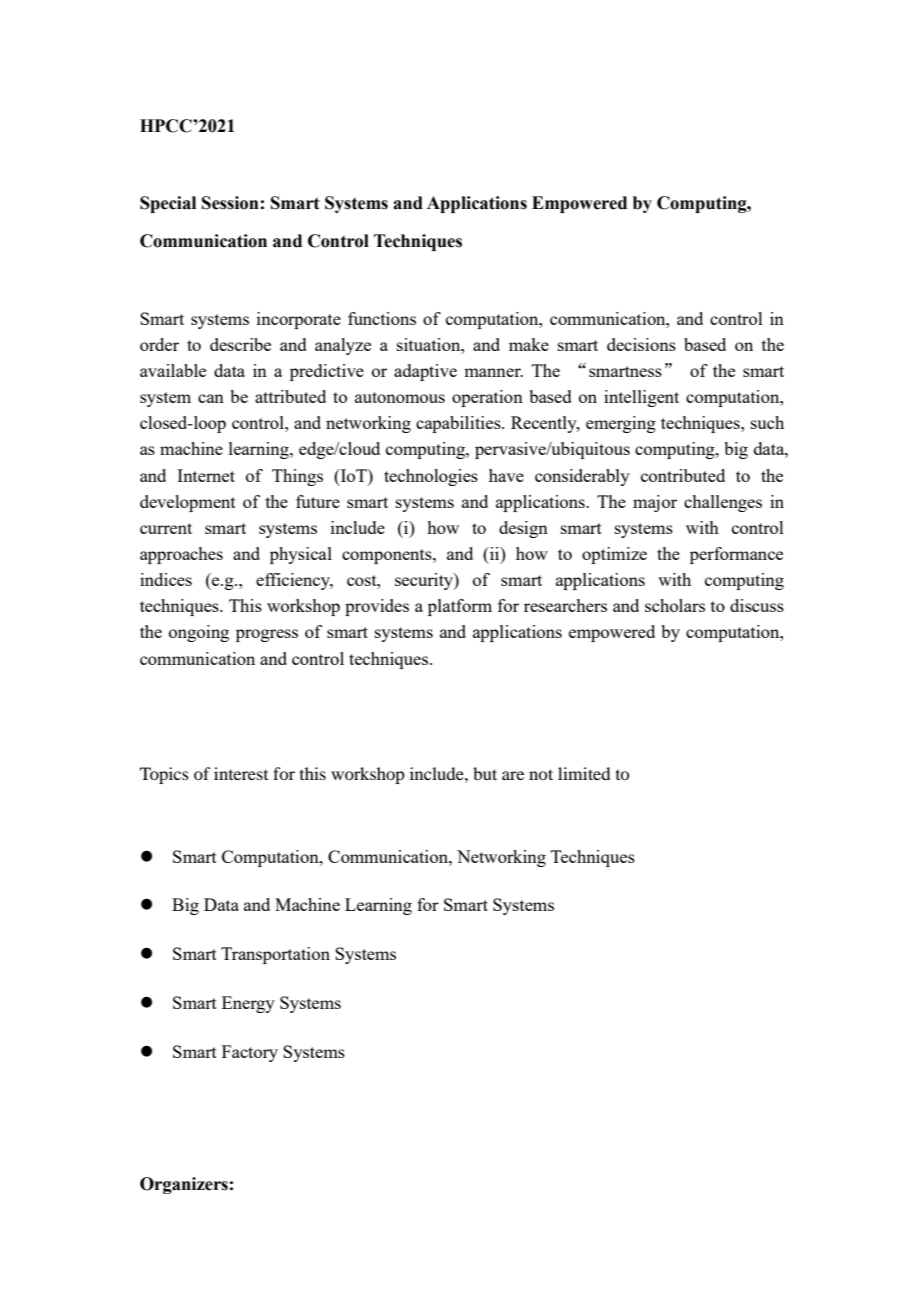 This screenshot has height=1308, width=924. I want to click on interest, so click(241, 773).
